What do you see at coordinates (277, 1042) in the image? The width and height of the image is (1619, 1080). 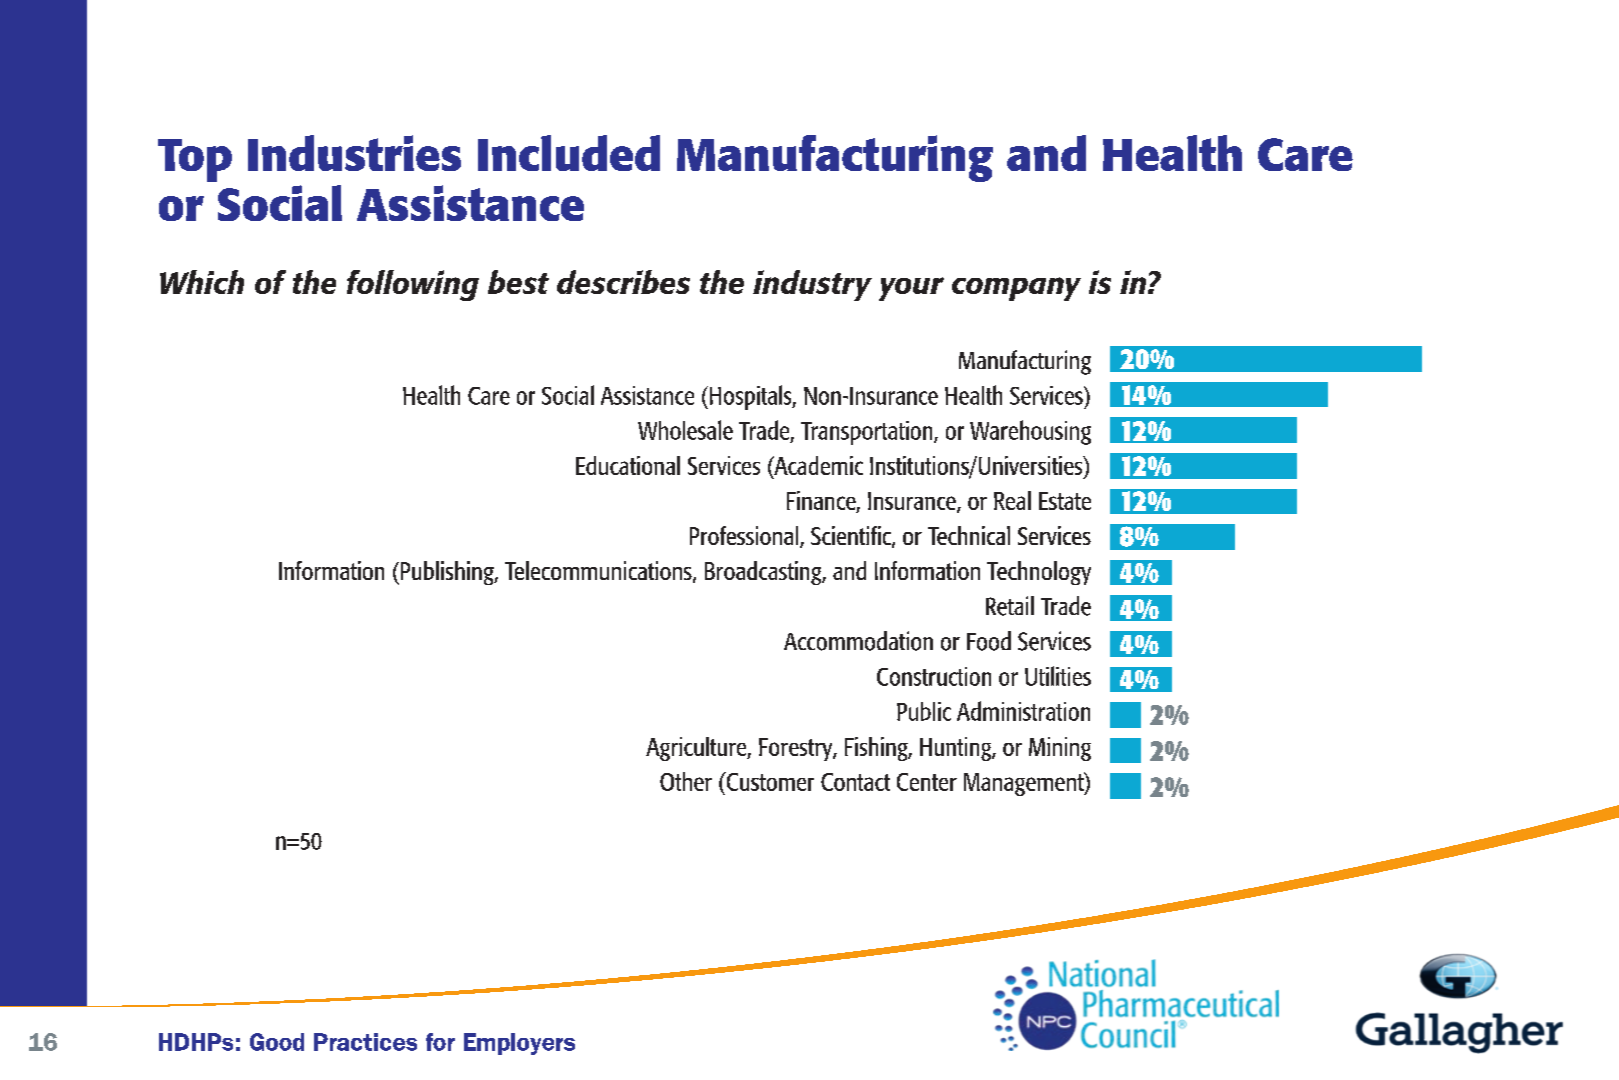 I see `Good` at bounding box center [277, 1042].
